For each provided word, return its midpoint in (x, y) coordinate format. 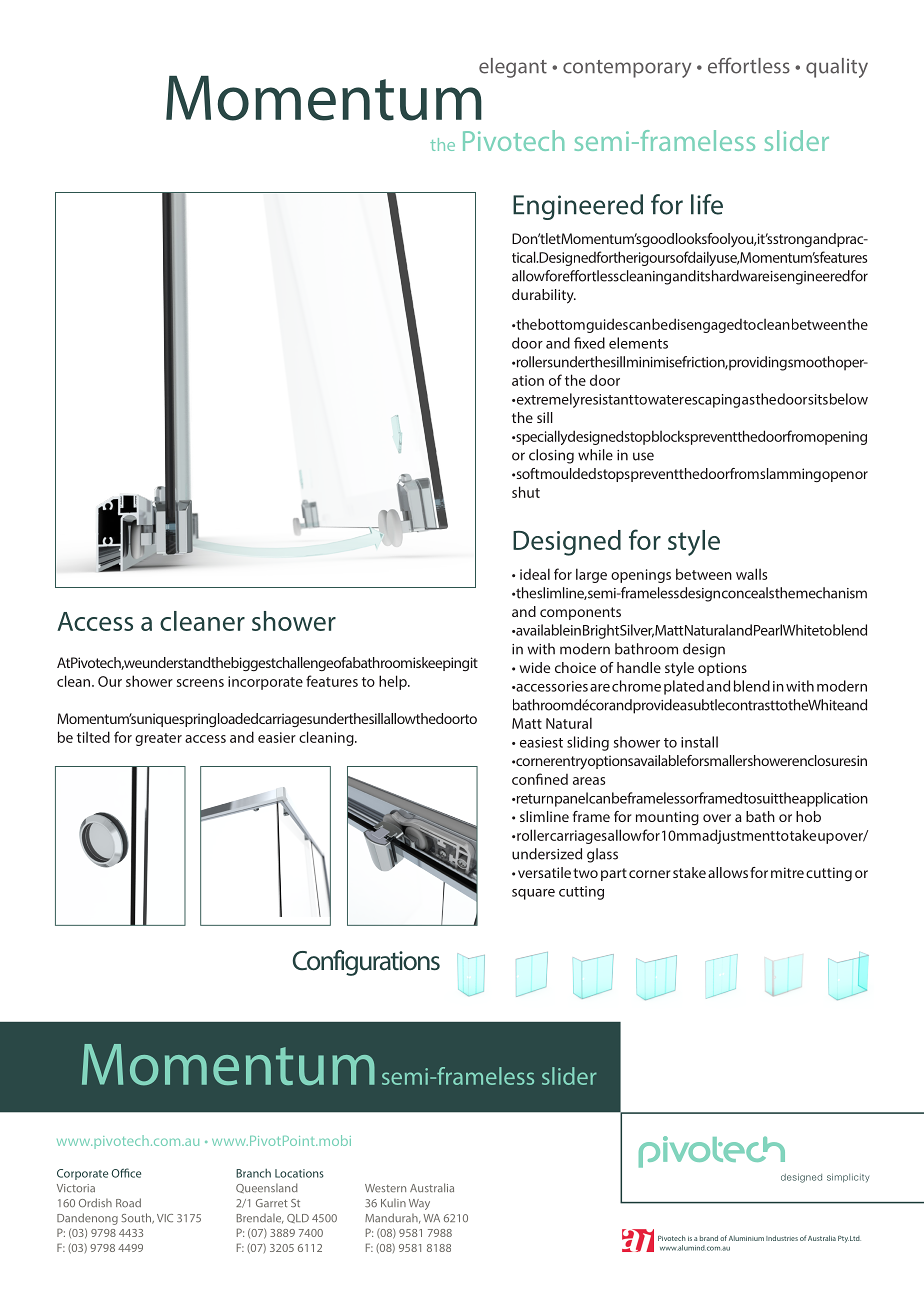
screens (200, 683)
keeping (445, 664)
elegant (513, 68)
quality (837, 68)
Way (419, 1204)
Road (128, 1202)
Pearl (768, 630)
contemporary (627, 69)
